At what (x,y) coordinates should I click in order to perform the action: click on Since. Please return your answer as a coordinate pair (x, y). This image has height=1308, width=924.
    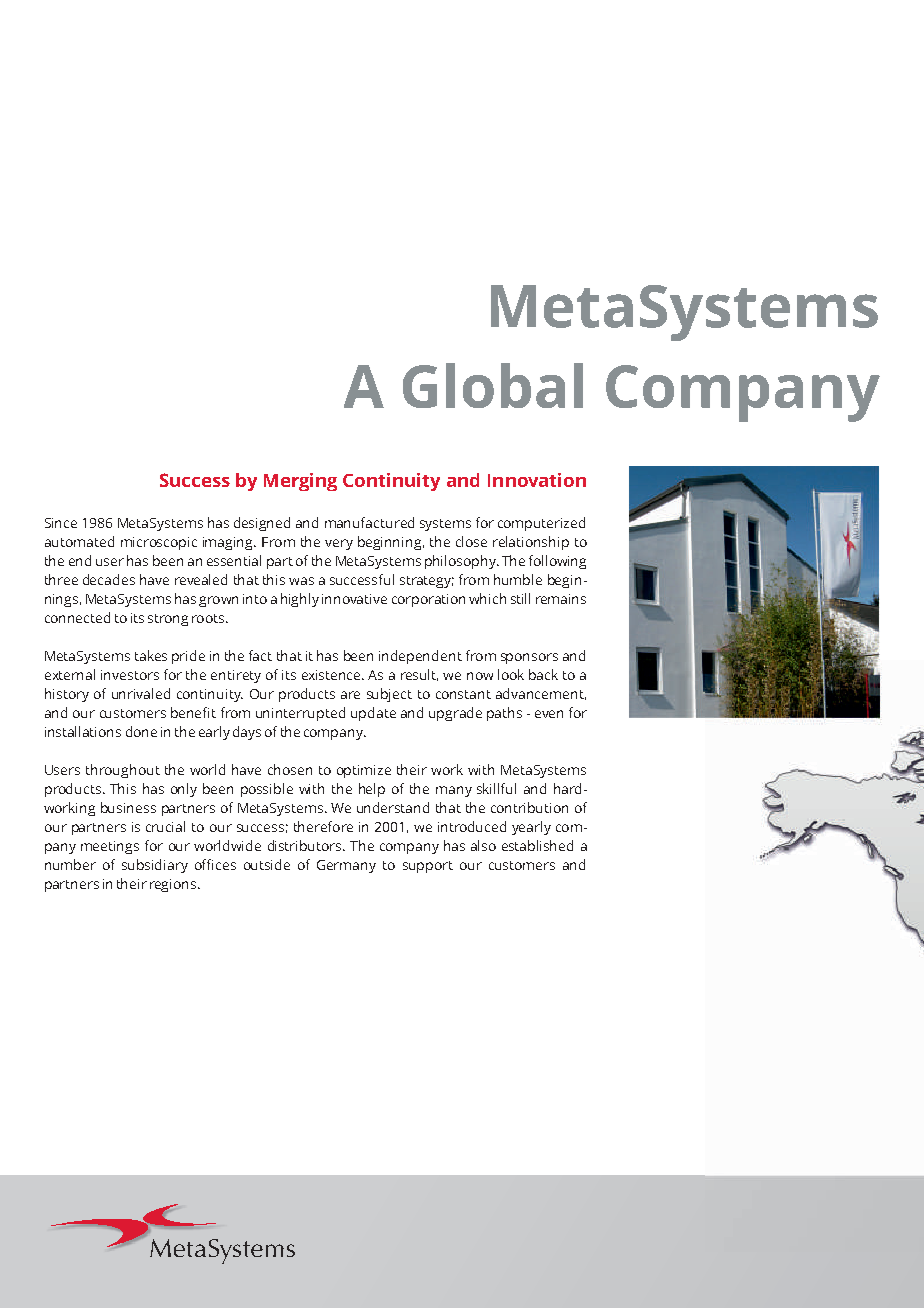
    Looking at the image, I should click on (61, 523).
